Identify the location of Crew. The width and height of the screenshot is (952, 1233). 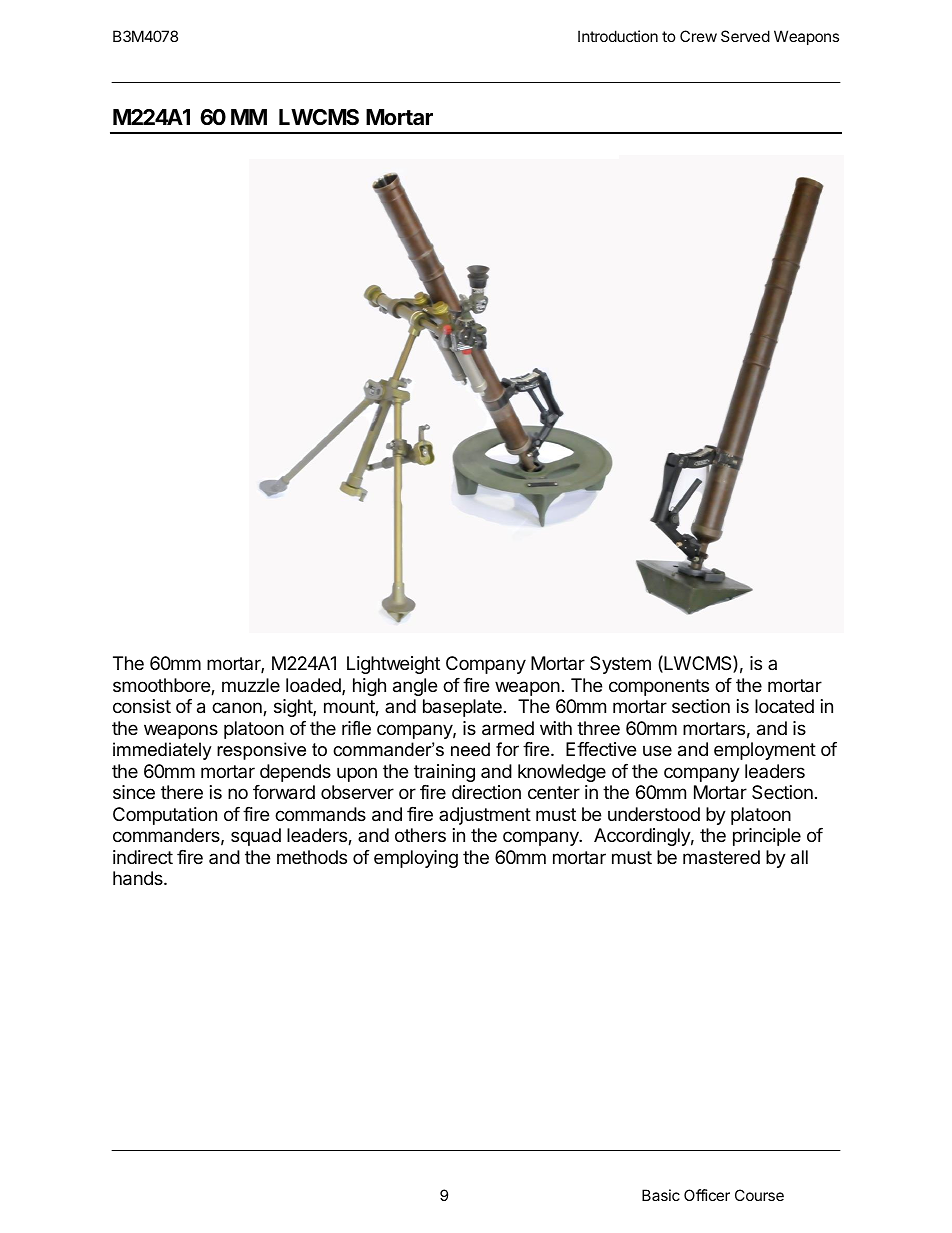
(698, 36).
